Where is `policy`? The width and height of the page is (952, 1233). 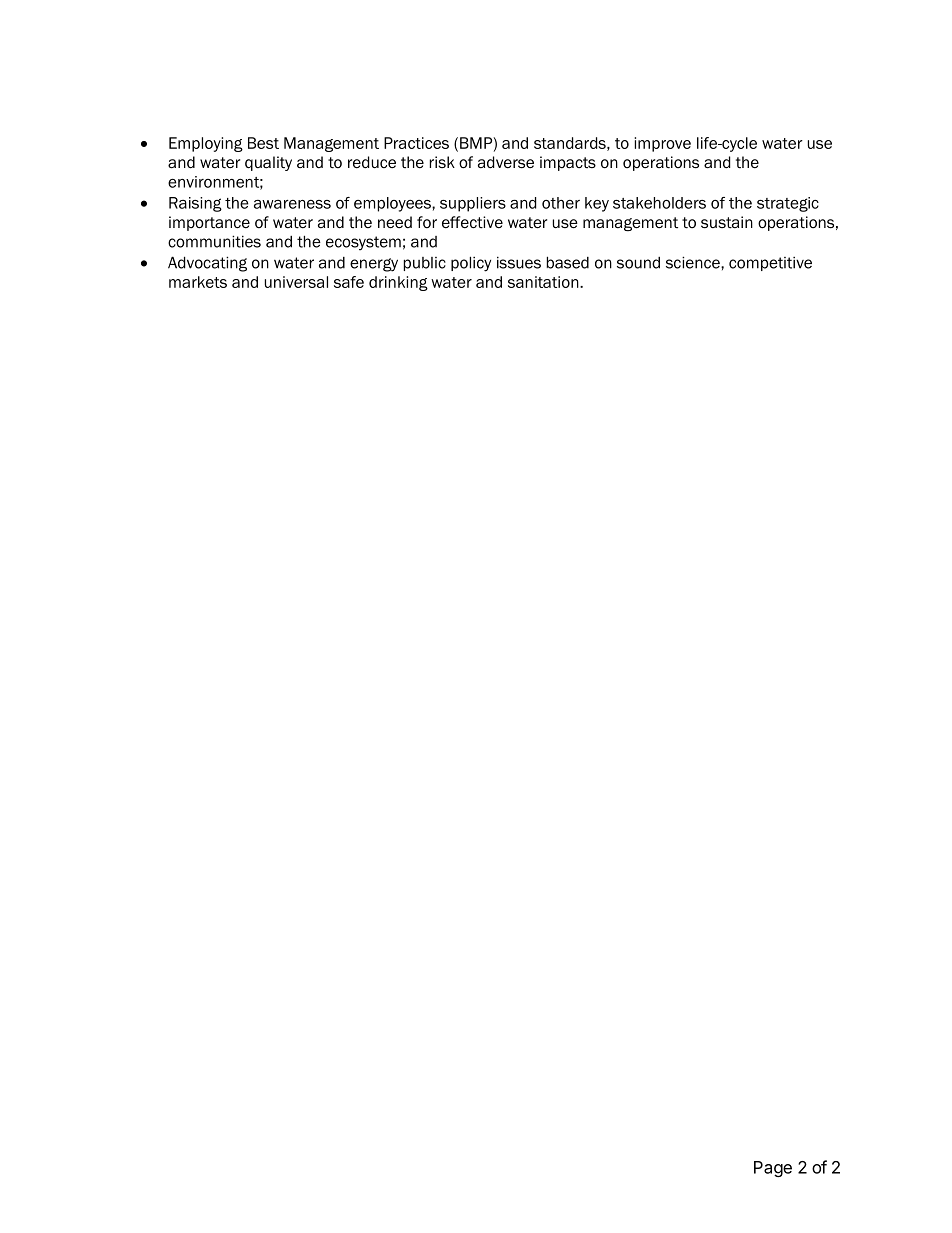 policy is located at coordinates (471, 264).
